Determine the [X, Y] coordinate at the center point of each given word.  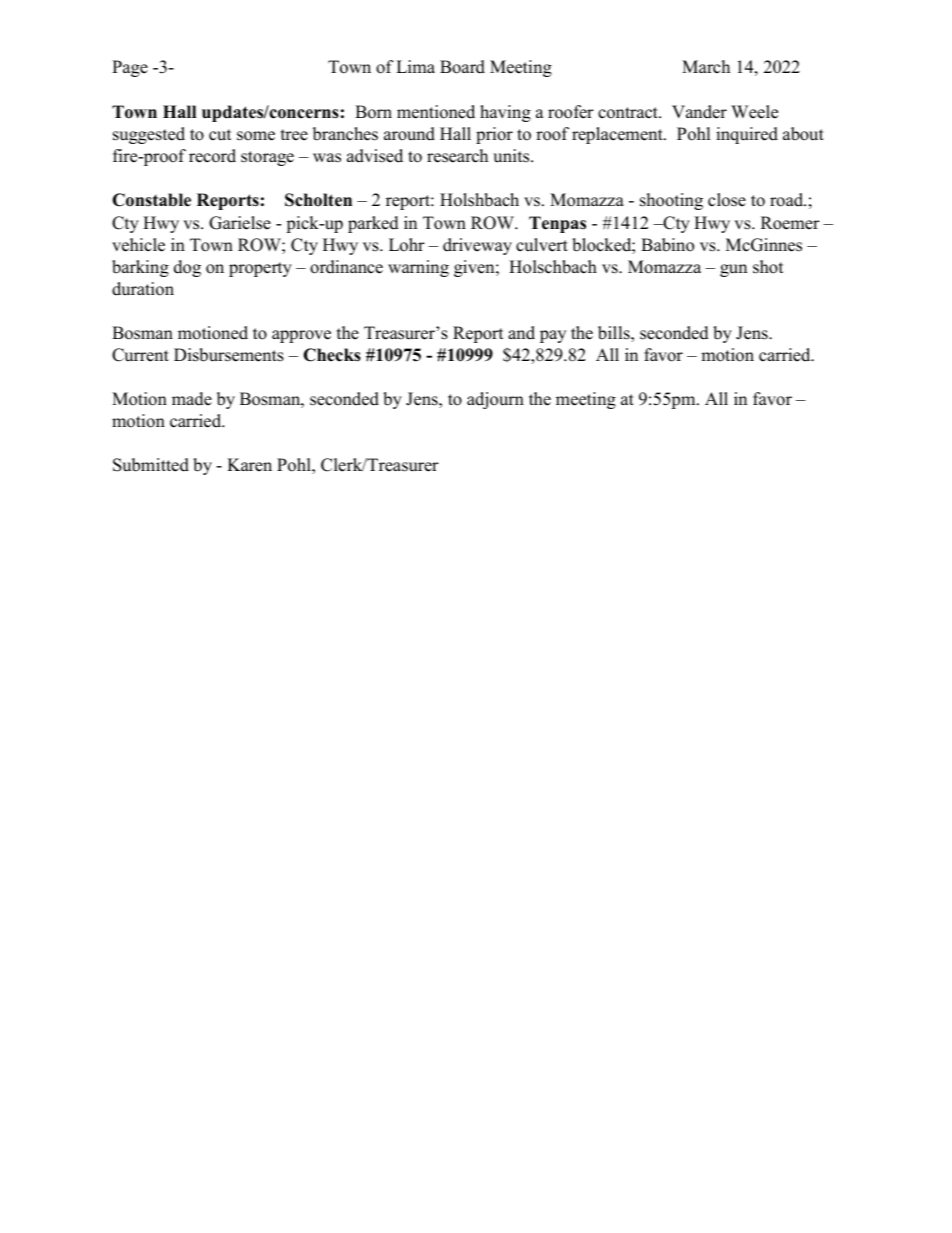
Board [462, 67]
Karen [249, 465]
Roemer [790, 223]
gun [733, 270]
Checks [332, 355]
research [457, 156]
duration [143, 289]
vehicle [138, 245]
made [192, 399]
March [706, 67]
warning [418, 268]
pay [553, 336]
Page [130, 68]
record [212, 156]
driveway [477, 246]
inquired [747, 135]
